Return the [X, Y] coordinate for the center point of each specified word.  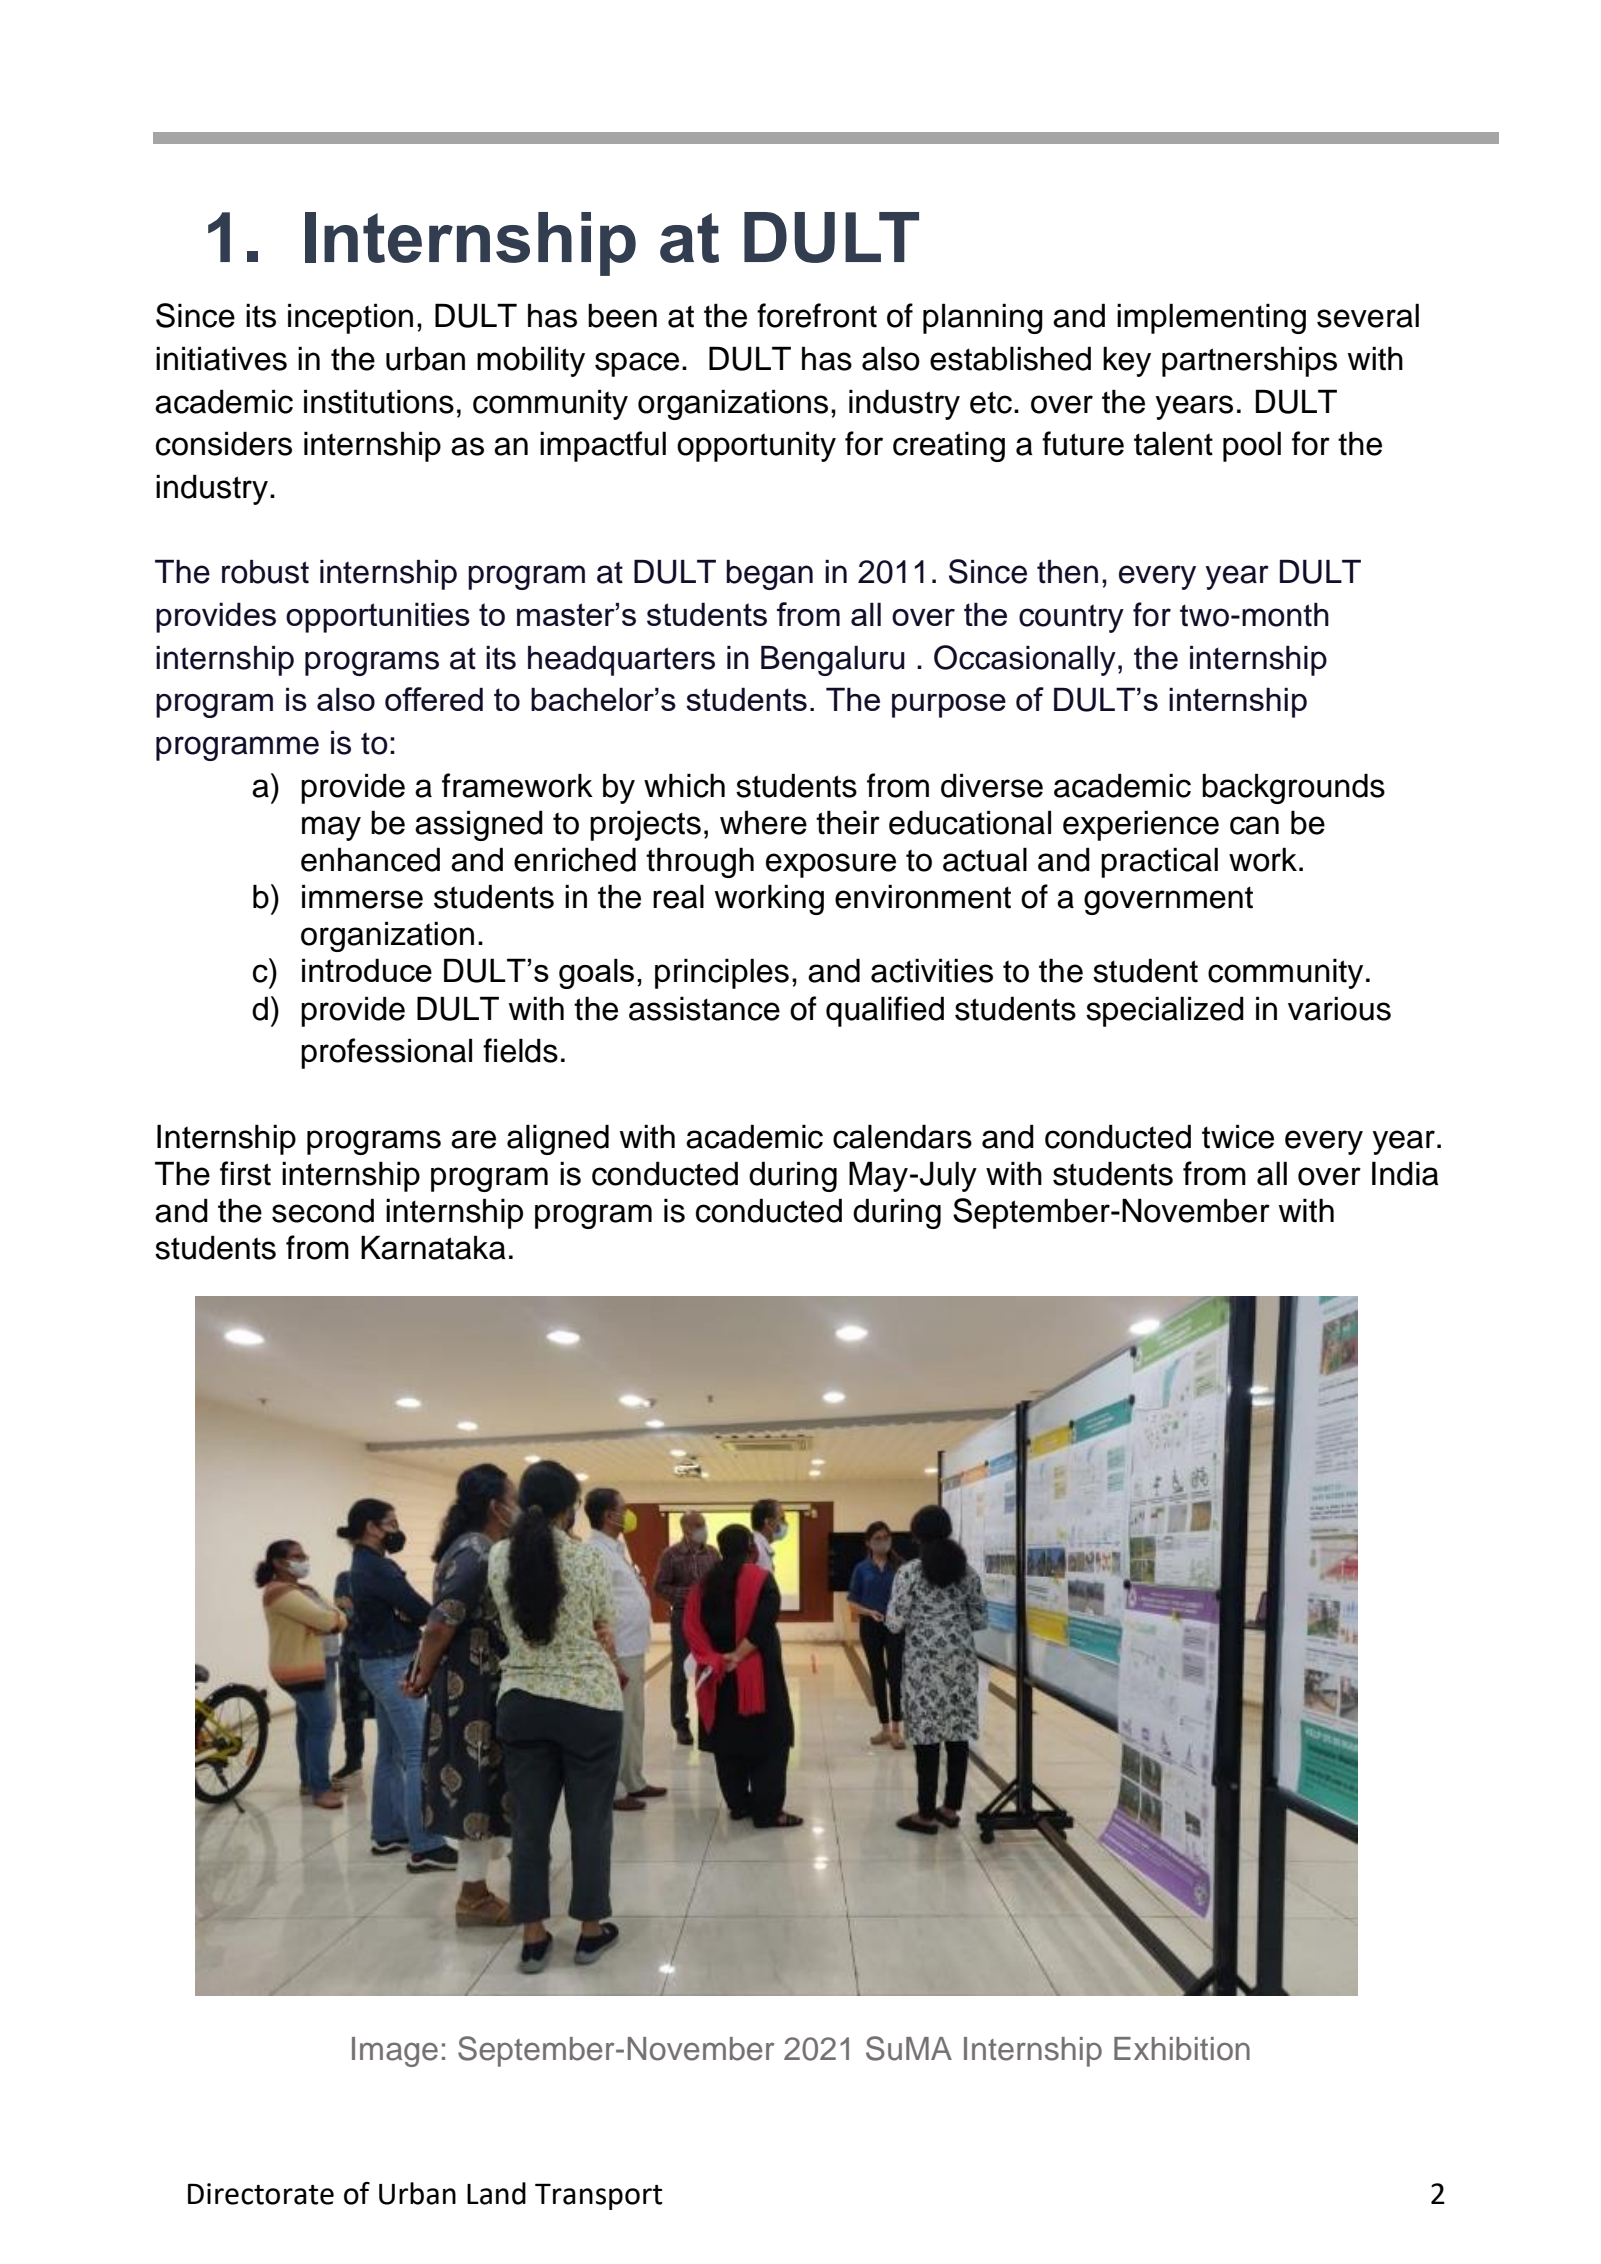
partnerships [1249, 361]
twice [1238, 1136]
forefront [817, 315]
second [323, 1210]
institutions [379, 401]
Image [395, 2052]
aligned [558, 1139]
